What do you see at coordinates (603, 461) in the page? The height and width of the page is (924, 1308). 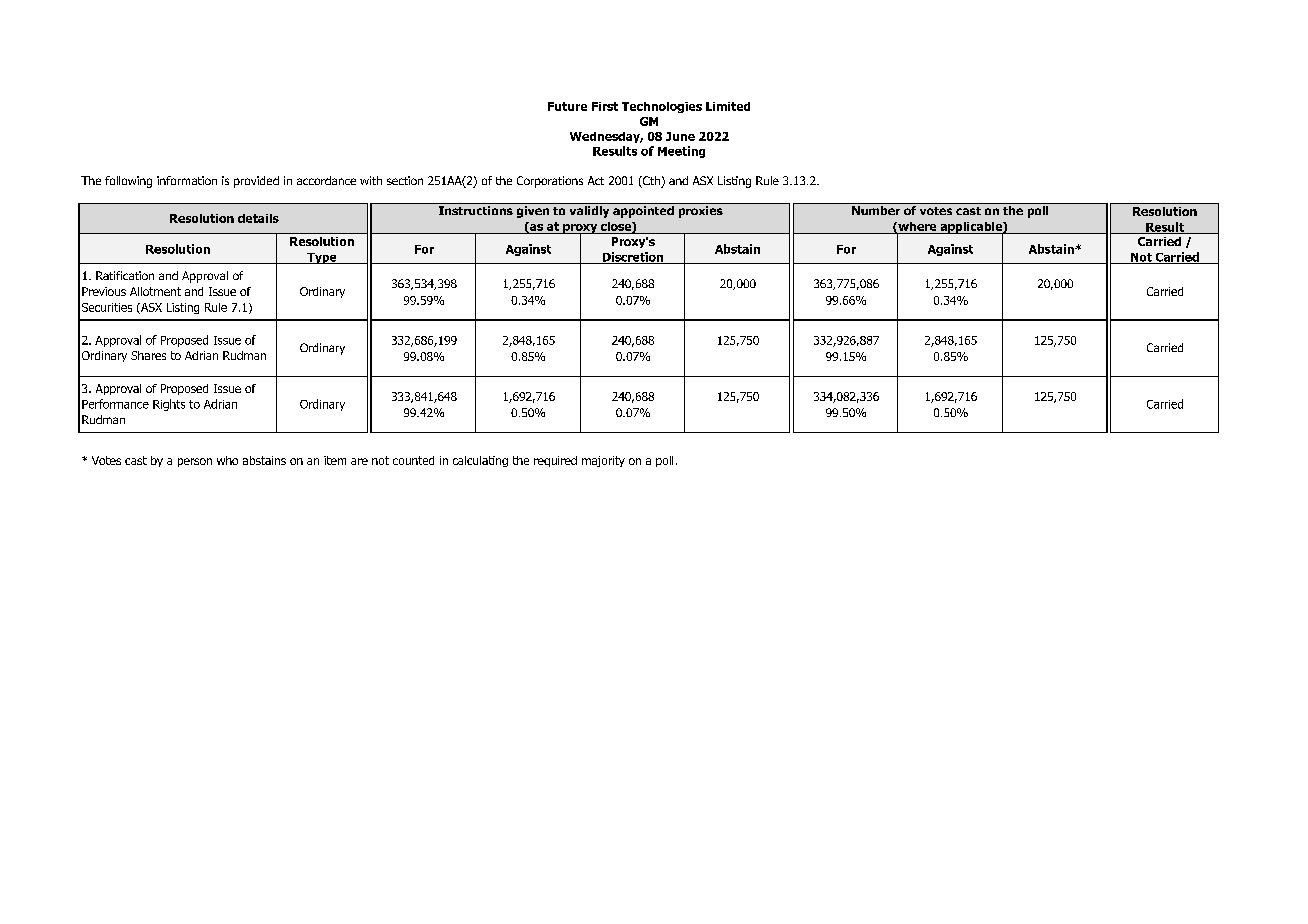 I see `majority` at bounding box center [603, 461].
